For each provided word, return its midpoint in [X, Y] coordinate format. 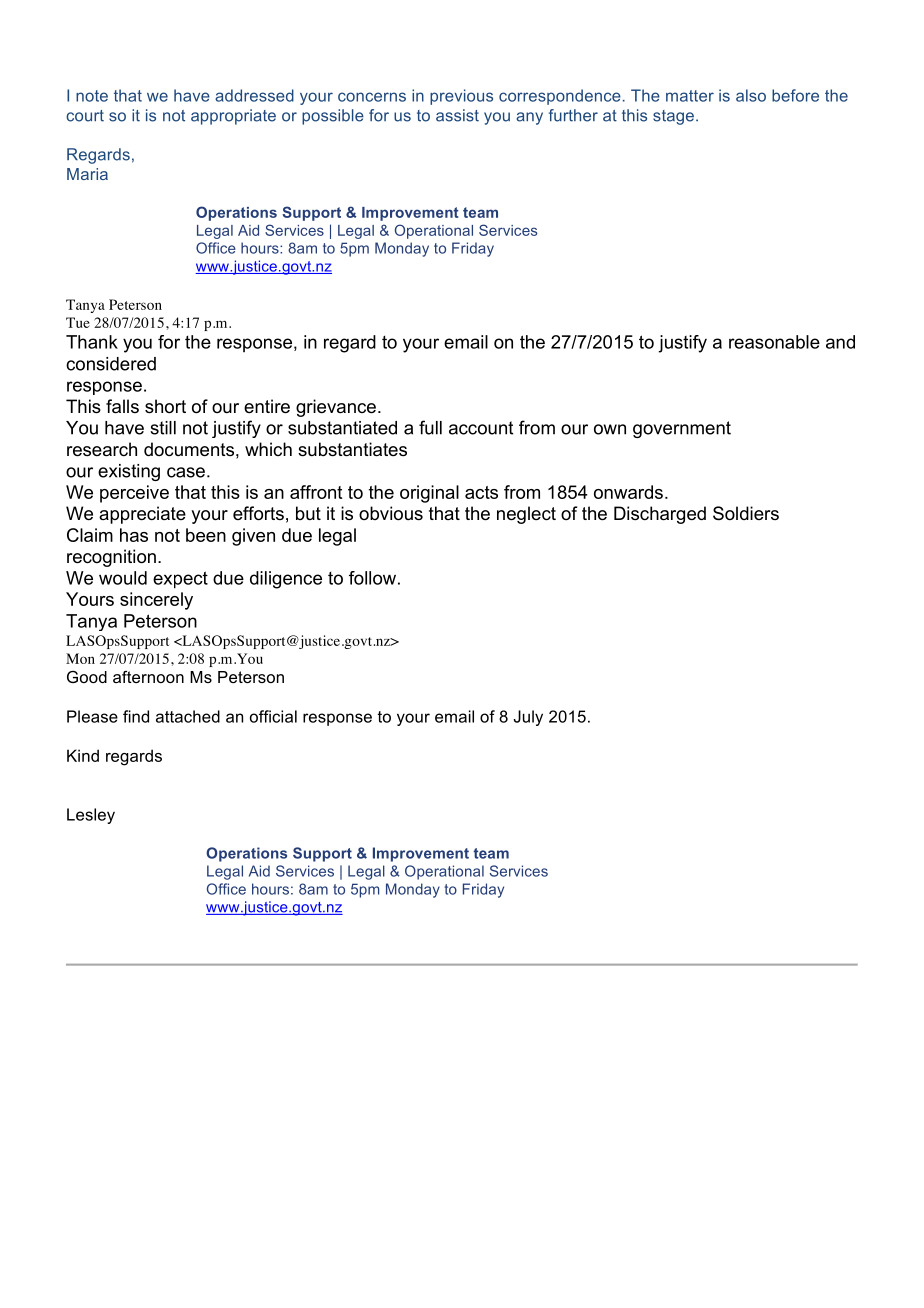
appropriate [233, 117]
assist [457, 115]
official [273, 716]
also [751, 95]
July [528, 718]
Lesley [91, 816]
